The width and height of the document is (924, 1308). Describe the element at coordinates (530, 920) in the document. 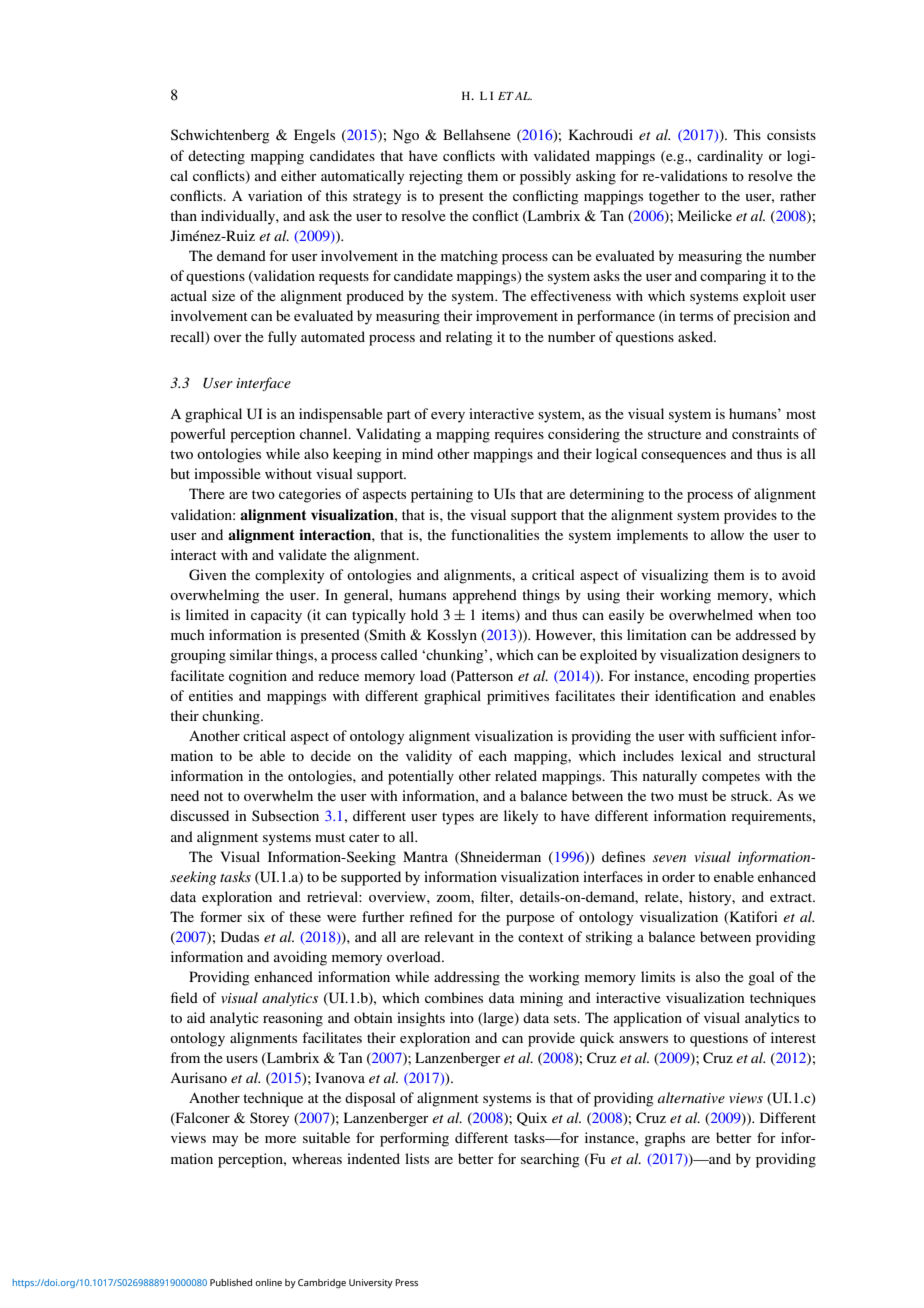

I see `purpose` at that location.
